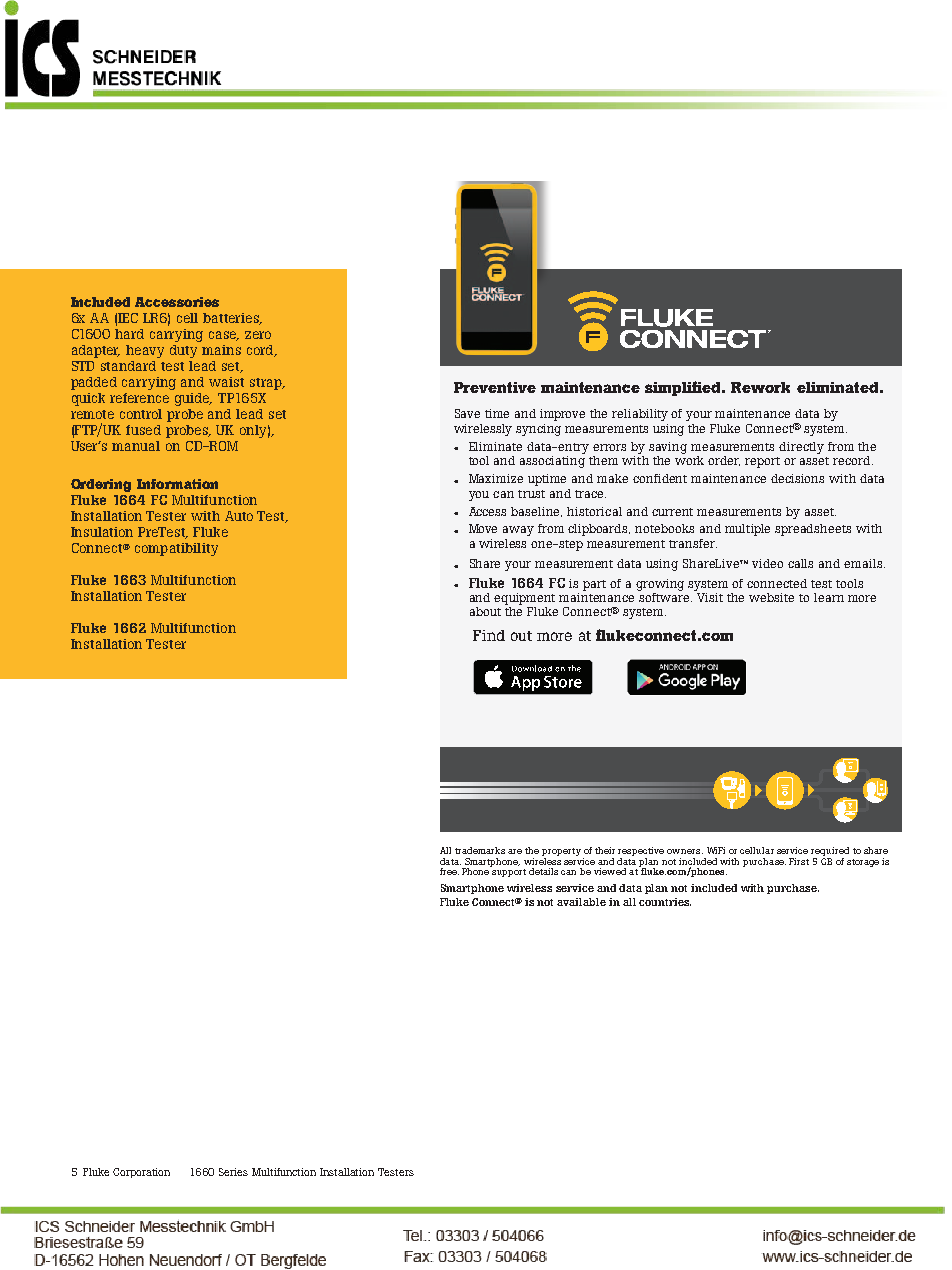 The width and height of the screenshot is (952, 1270). Describe the element at coordinates (480, 850) in the screenshot. I see `trademarks` at that location.
